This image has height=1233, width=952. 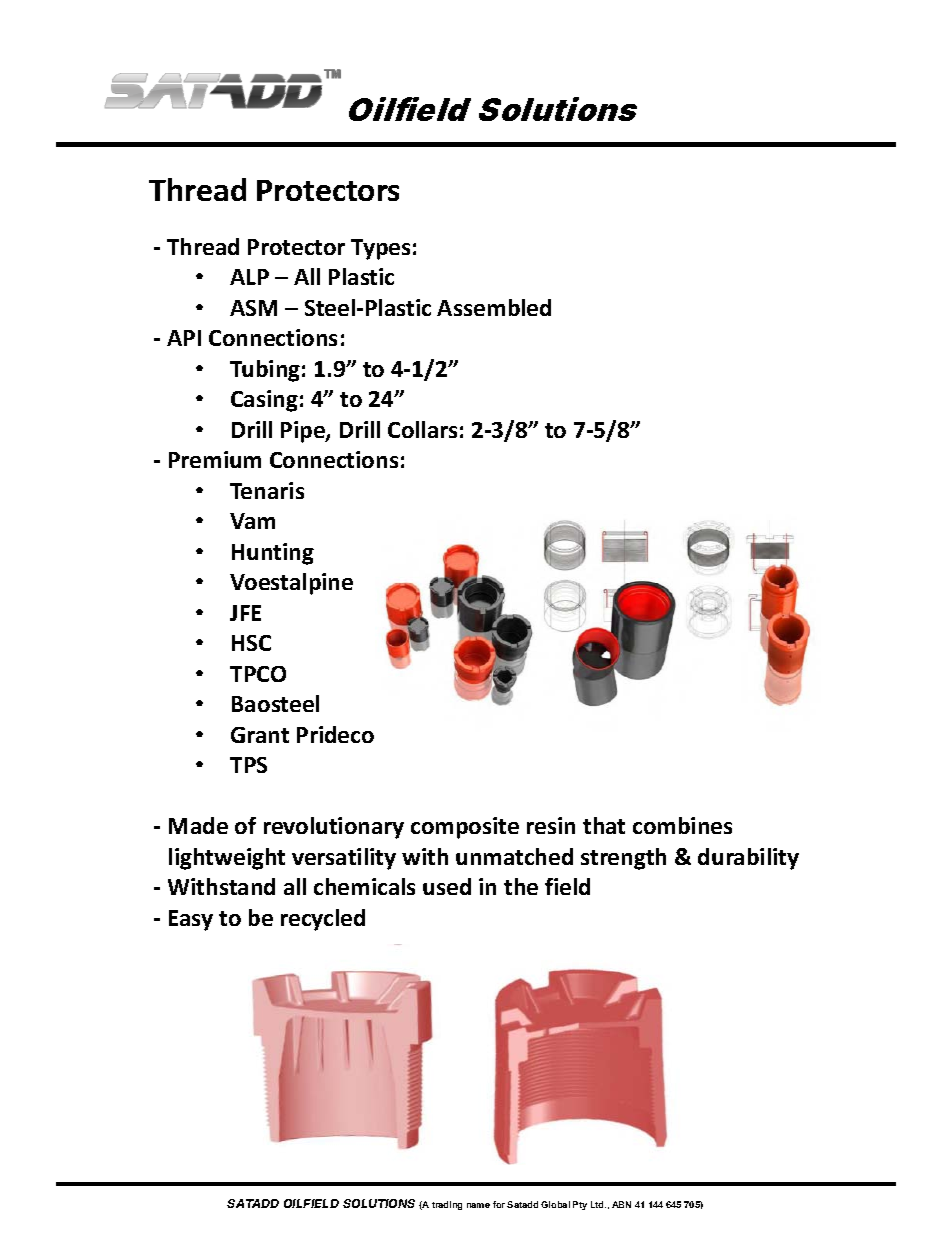 What do you see at coordinates (748, 859) in the image?
I see `durability` at bounding box center [748, 859].
